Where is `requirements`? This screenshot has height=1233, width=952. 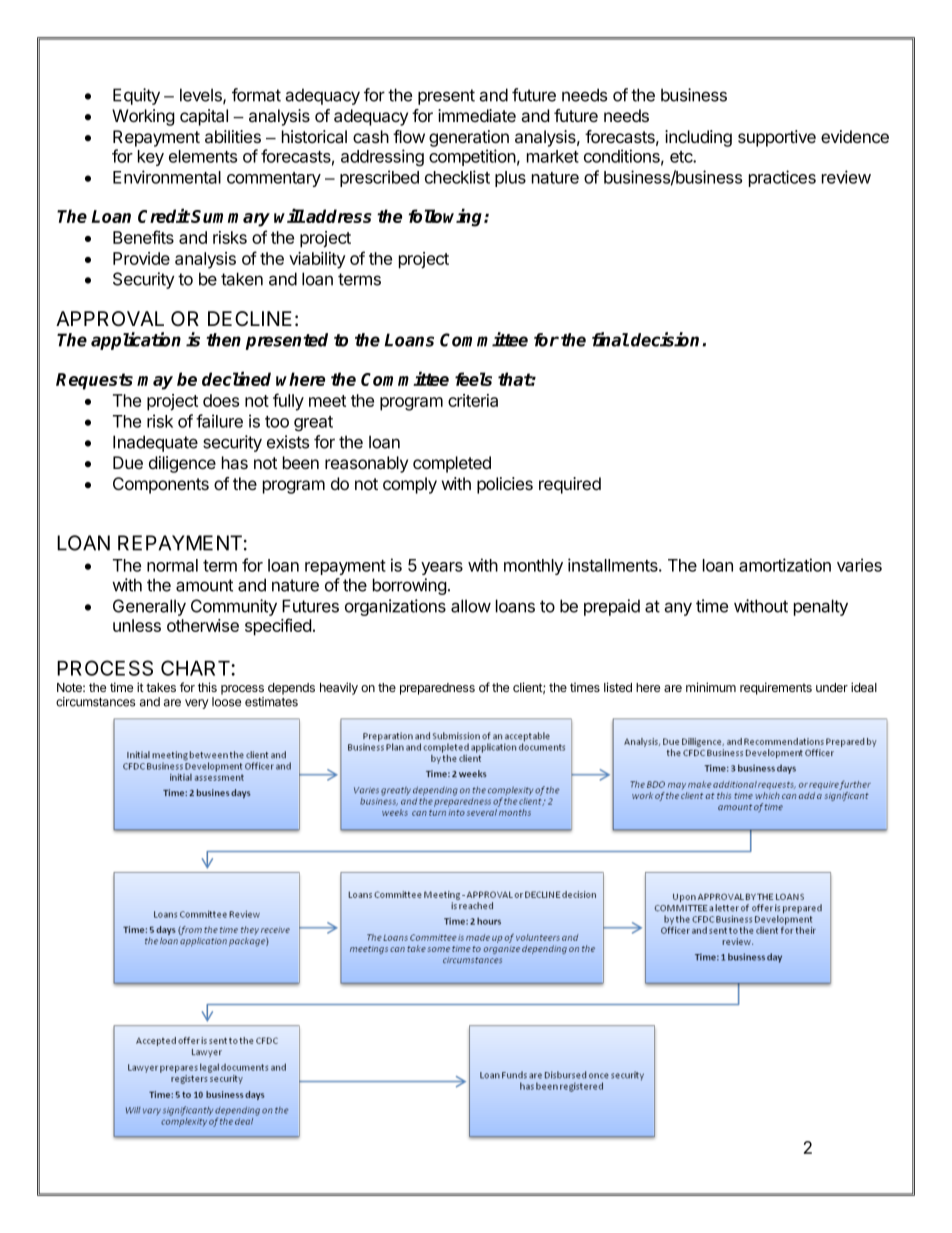 requirements is located at coordinates (776, 688).
